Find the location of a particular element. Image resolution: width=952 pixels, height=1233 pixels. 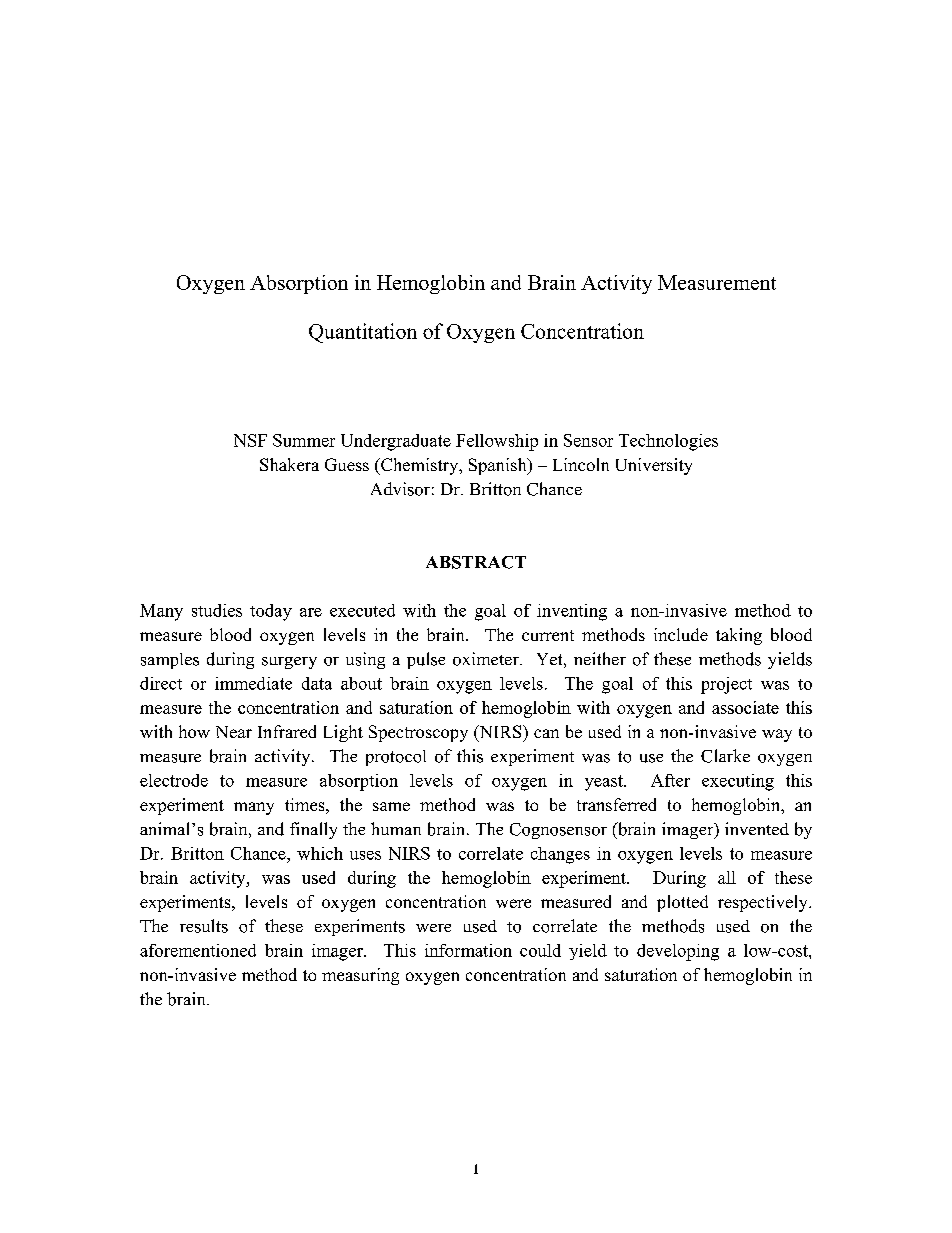

Fellowship is located at coordinates (497, 442).
